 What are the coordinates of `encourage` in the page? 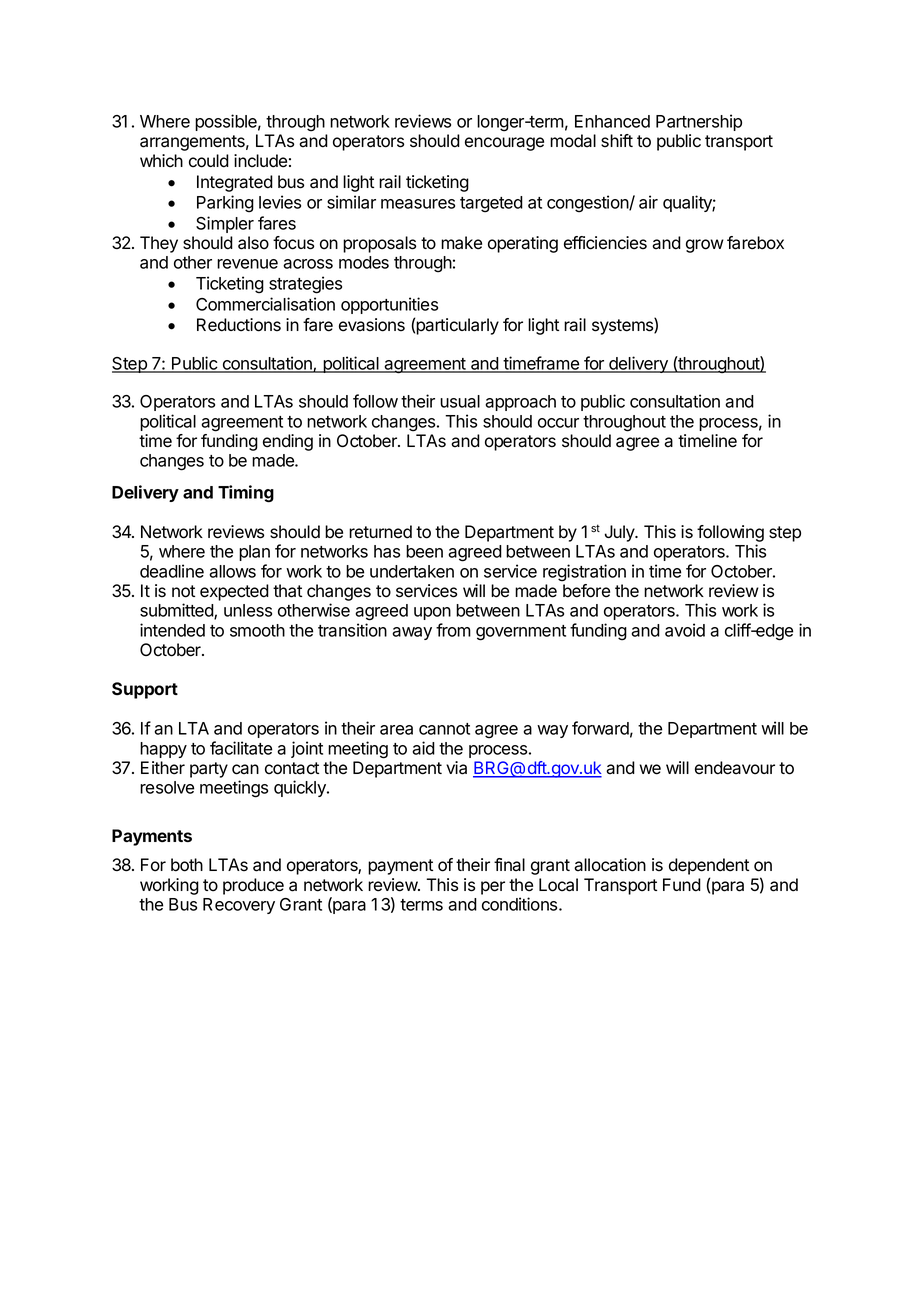 It's located at (504, 144).
